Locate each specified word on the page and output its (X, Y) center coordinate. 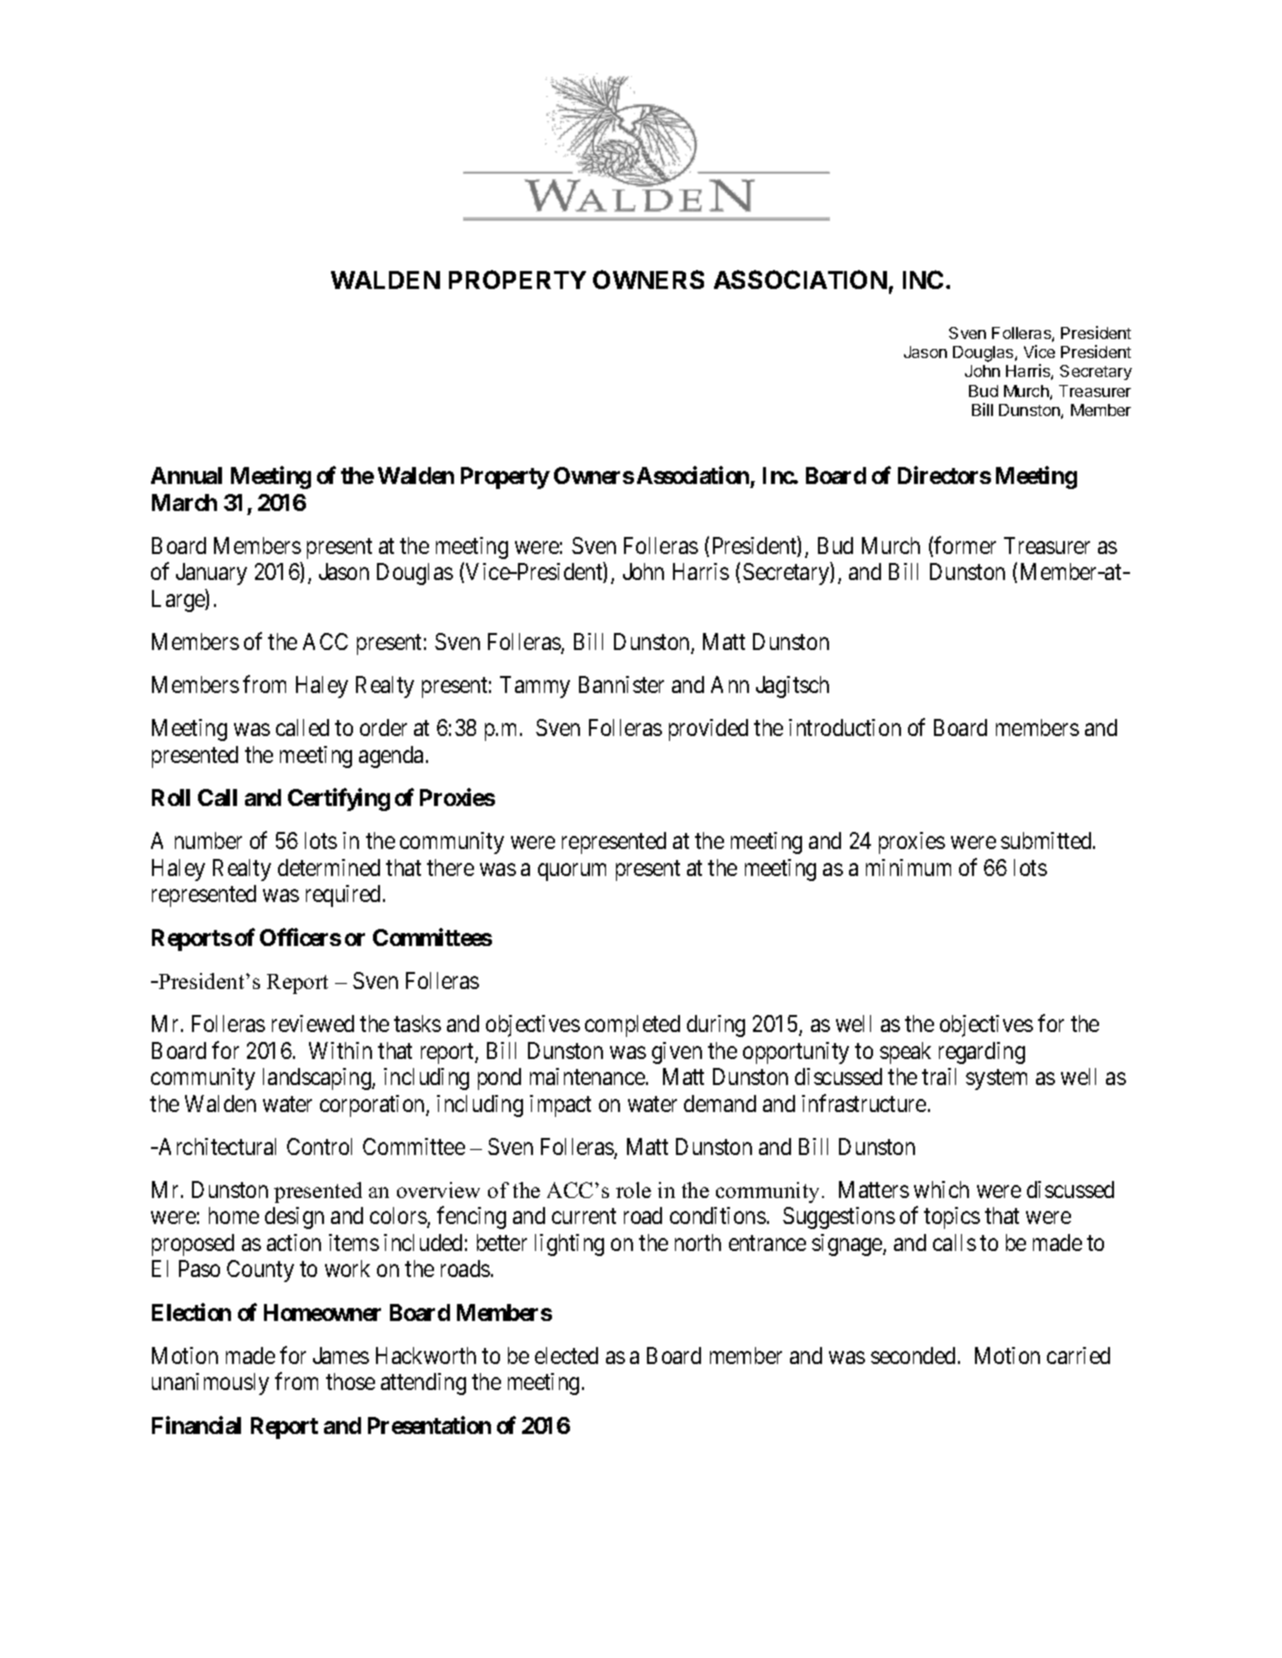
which (941, 1189)
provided (708, 730)
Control (319, 1146)
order (383, 727)
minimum (908, 867)
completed (632, 1026)
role (633, 1190)
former (965, 545)
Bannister (621, 684)
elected (566, 1355)
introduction (845, 727)
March (184, 502)
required (345, 896)
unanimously (210, 1384)
